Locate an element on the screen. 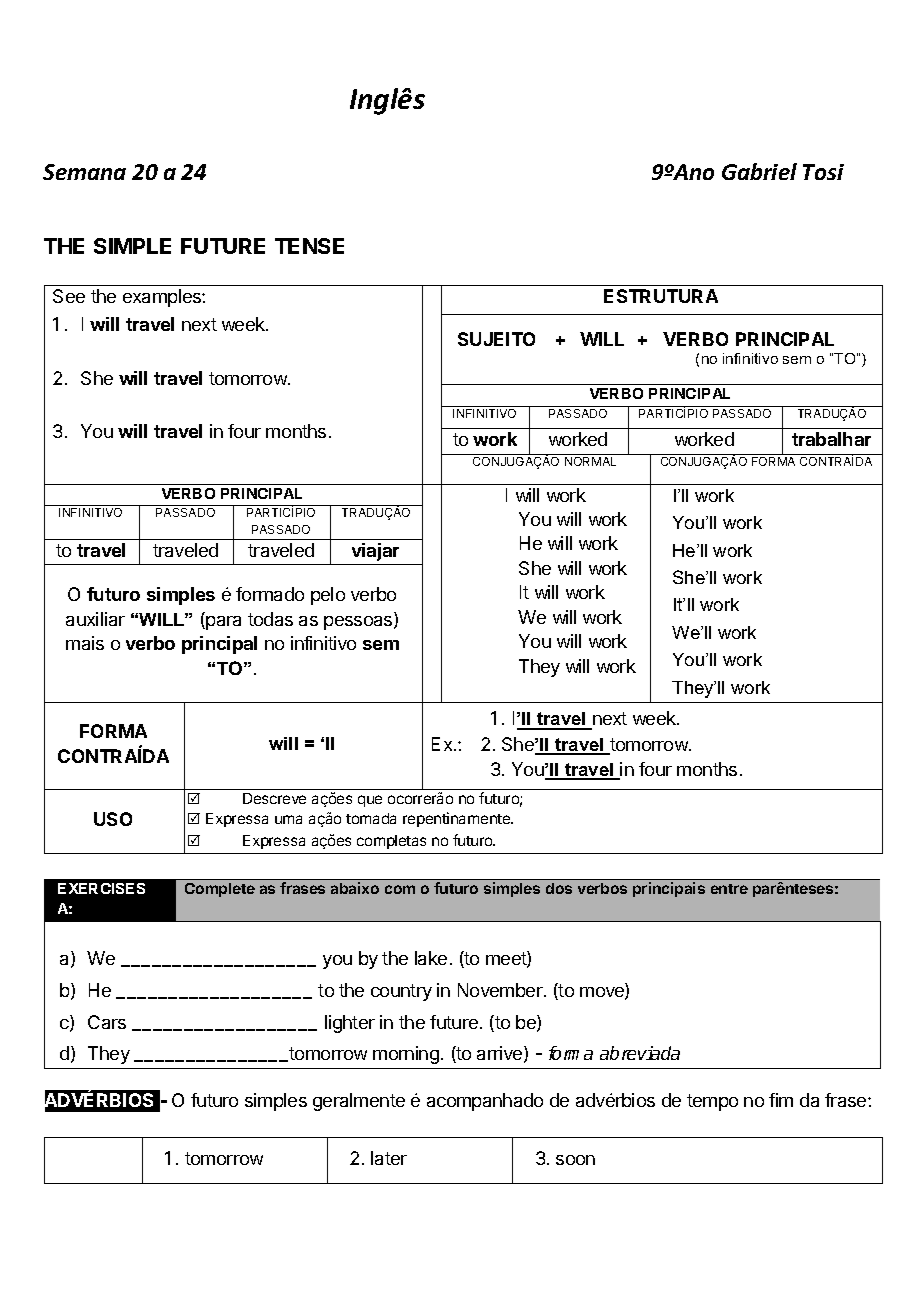  Gabriel is located at coordinates (759, 171).
